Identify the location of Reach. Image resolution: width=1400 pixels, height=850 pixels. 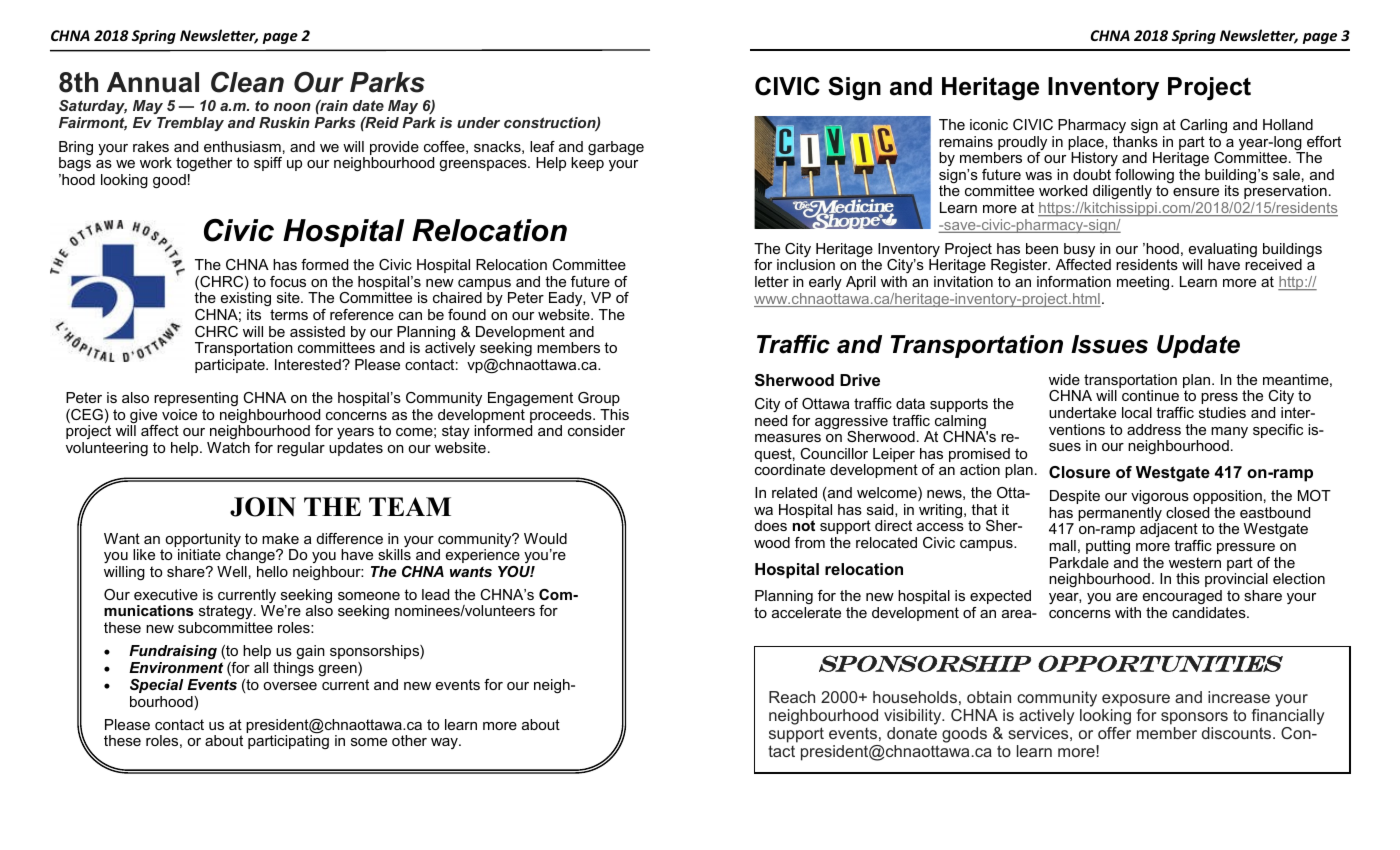
(792, 697).
